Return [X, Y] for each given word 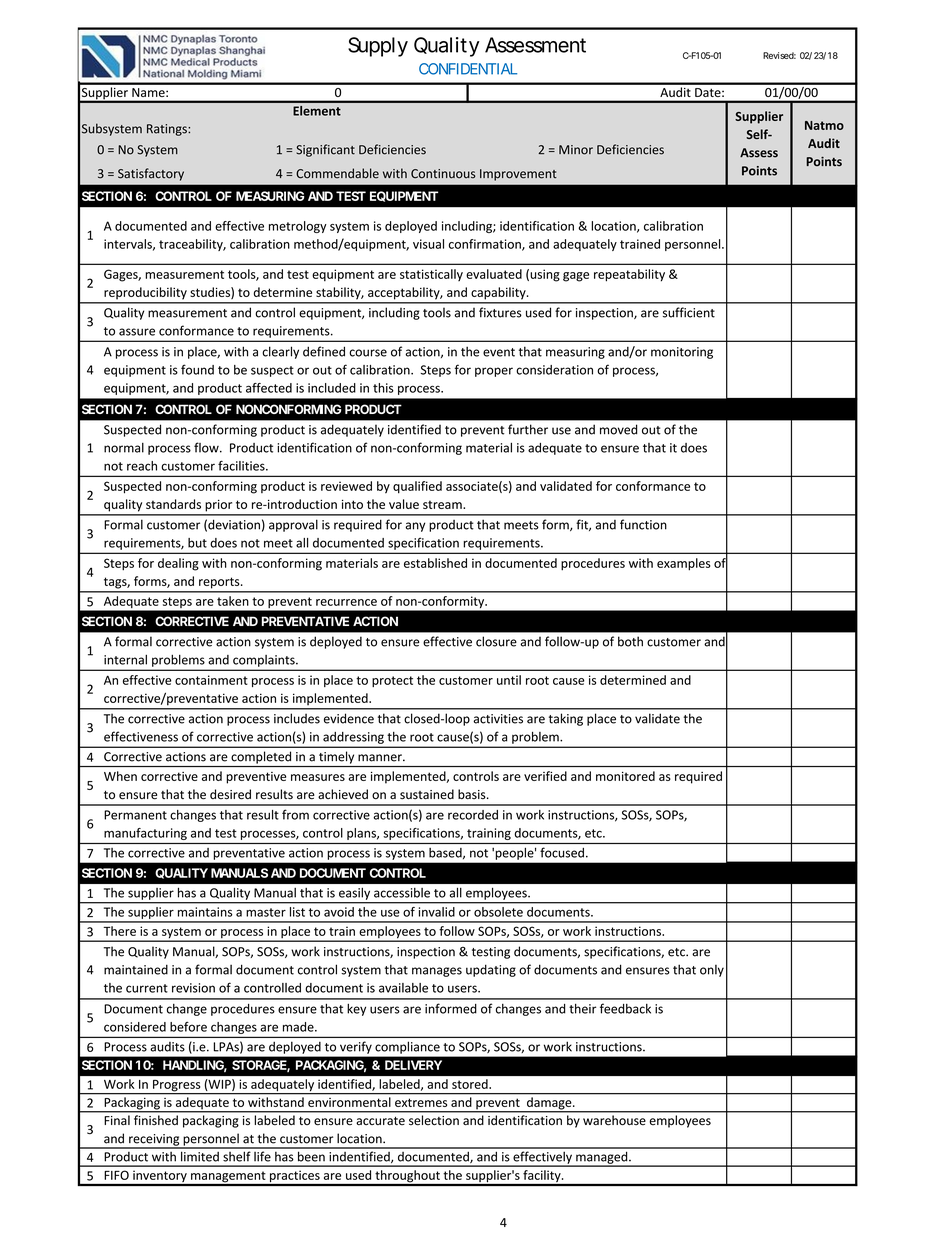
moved [619, 429]
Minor [576, 150]
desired [230, 794]
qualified [417, 487]
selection [434, 1120]
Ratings [168, 130]
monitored [625, 776]
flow [207, 447]
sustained [427, 794]
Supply [378, 47]
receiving [154, 1141]
